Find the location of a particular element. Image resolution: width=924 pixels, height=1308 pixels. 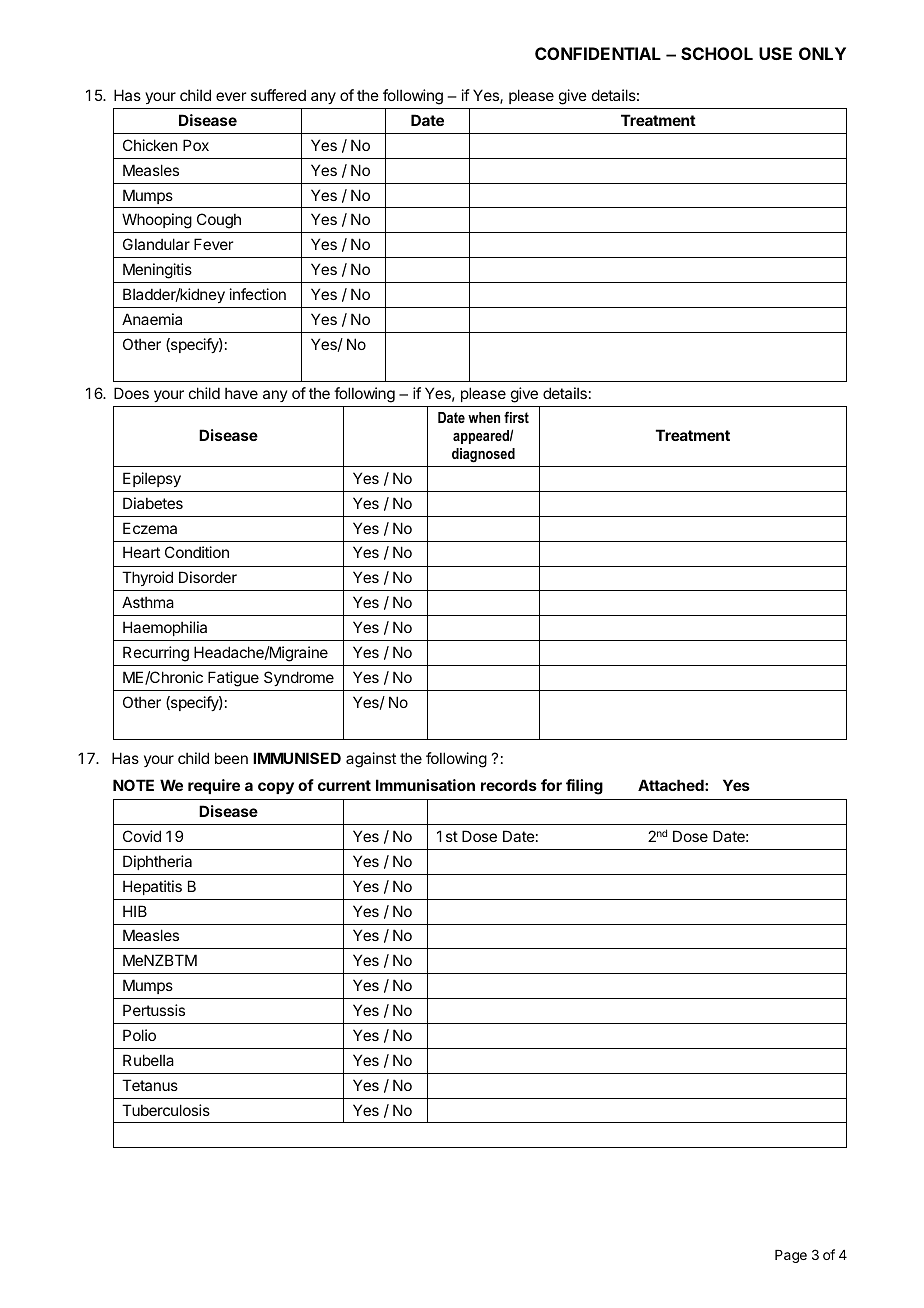

for is located at coordinates (551, 785).
